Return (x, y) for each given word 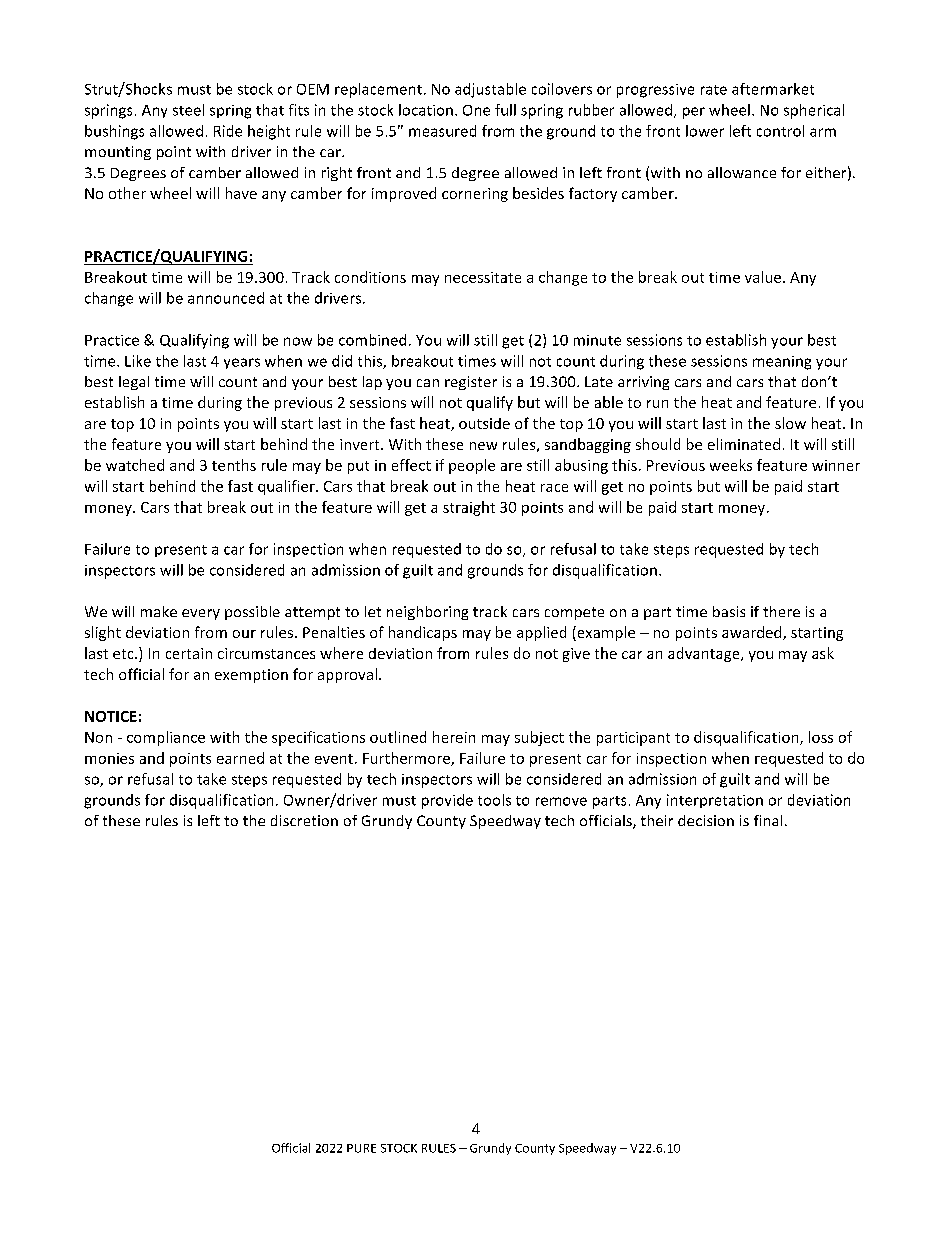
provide (447, 801)
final (768, 820)
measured (442, 131)
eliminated (744, 444)
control (780, 131)
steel (188, 110)
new (483, 446)
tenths (234, 465)
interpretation (715, 801)
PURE (361, 1148)
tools (494, 800)
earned (240, 758)
